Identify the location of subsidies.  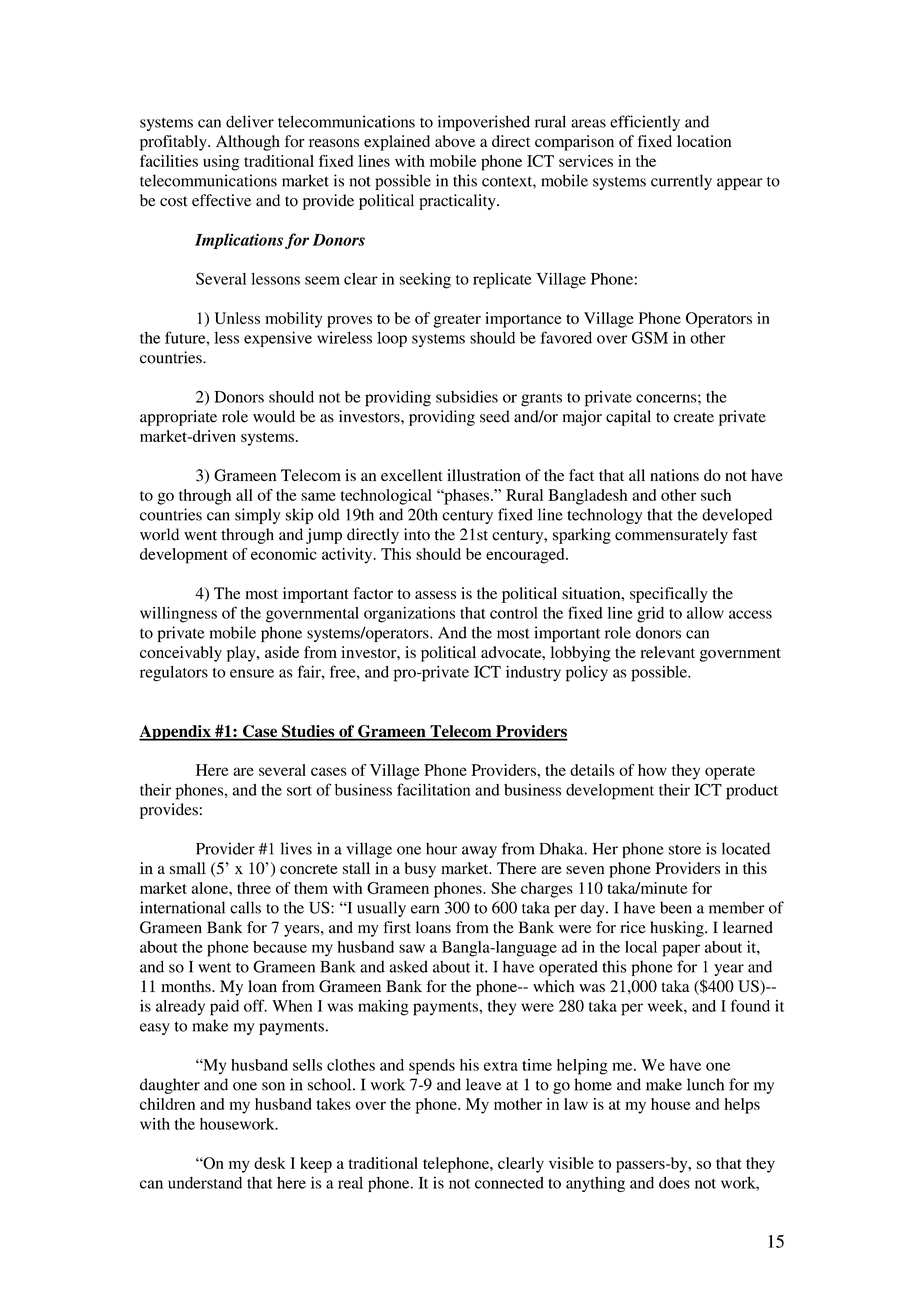
(467, 396).
